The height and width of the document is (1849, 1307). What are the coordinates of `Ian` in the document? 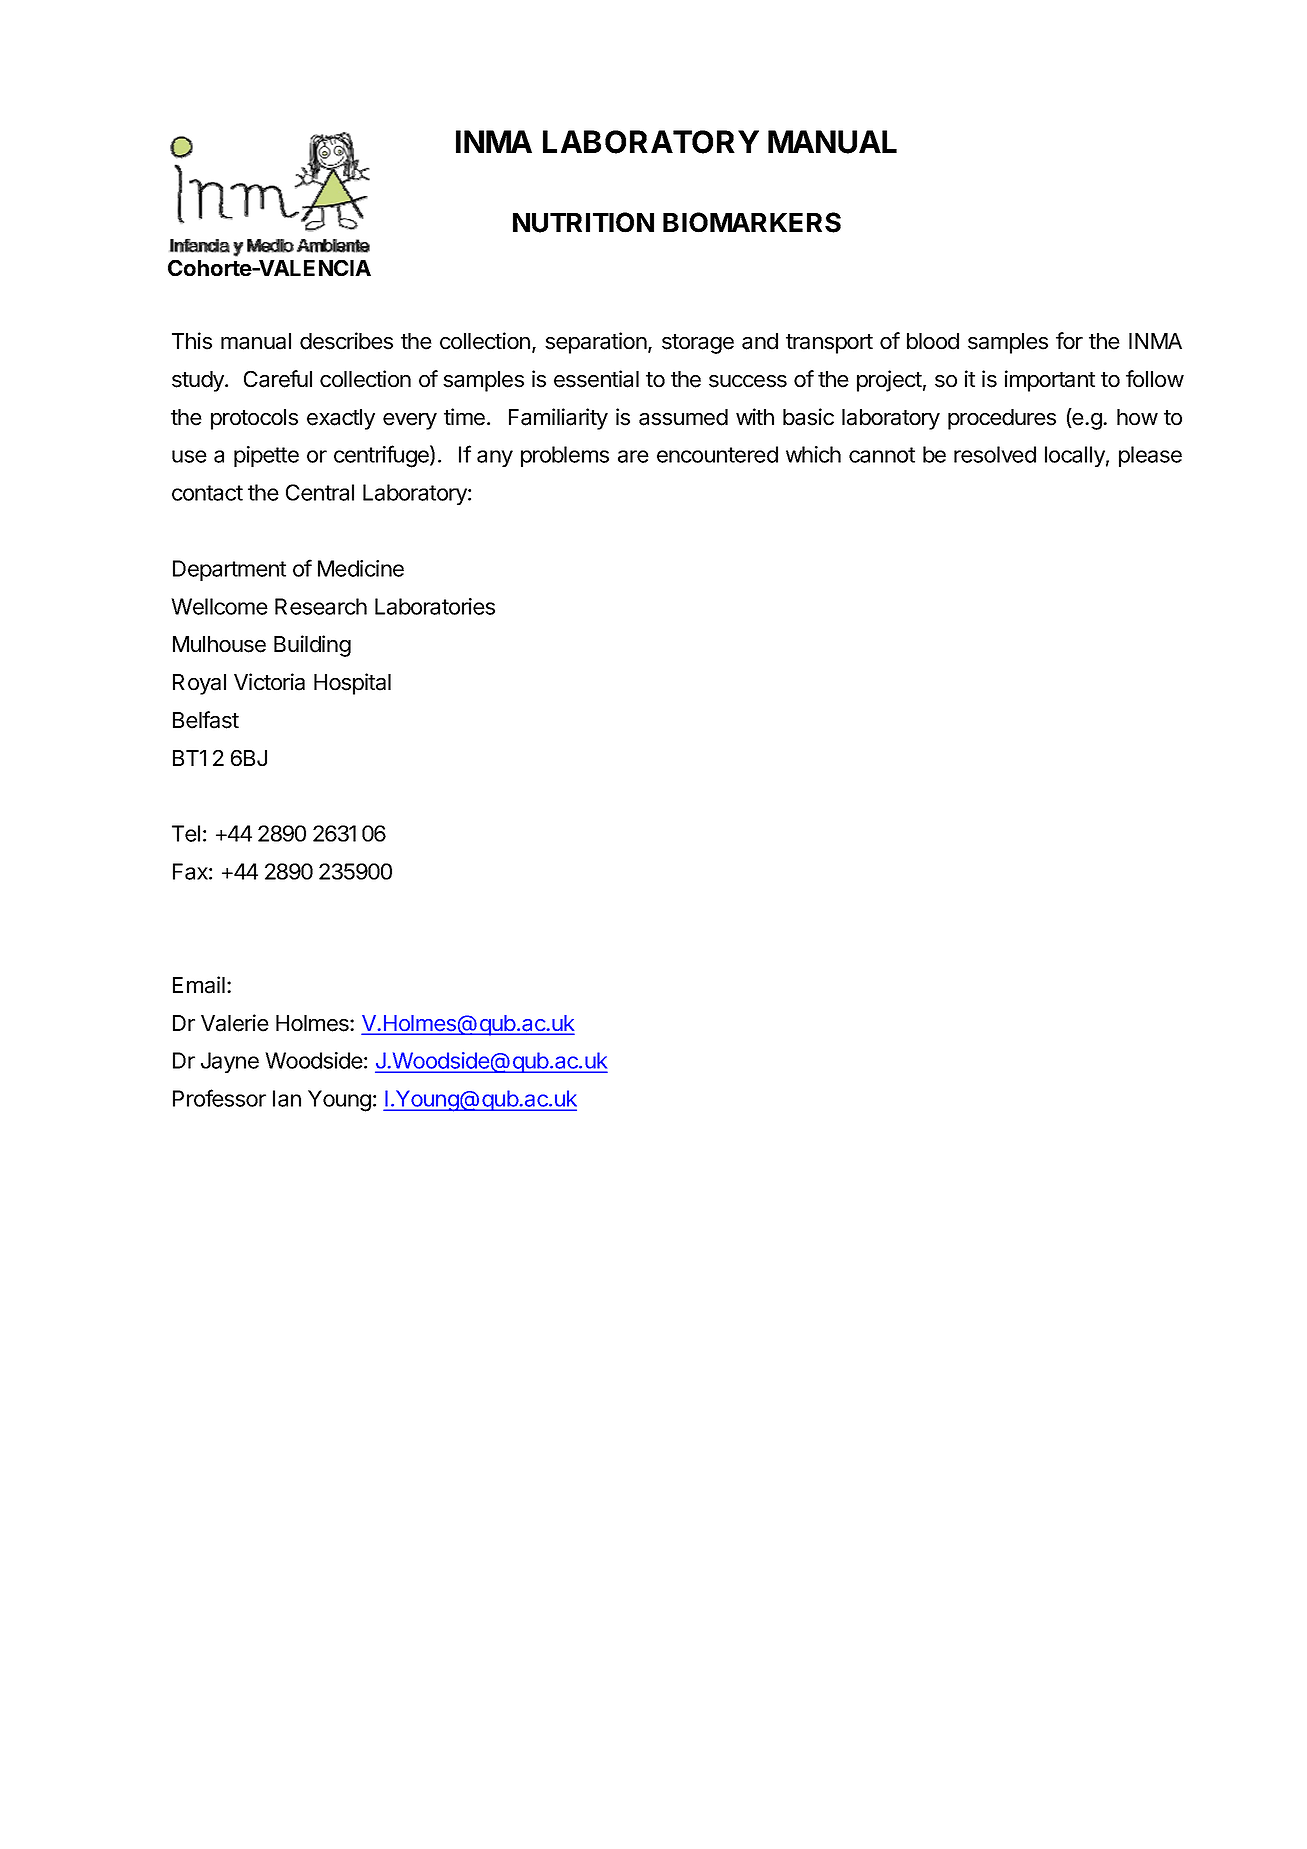 It's located at (287, 1098).
